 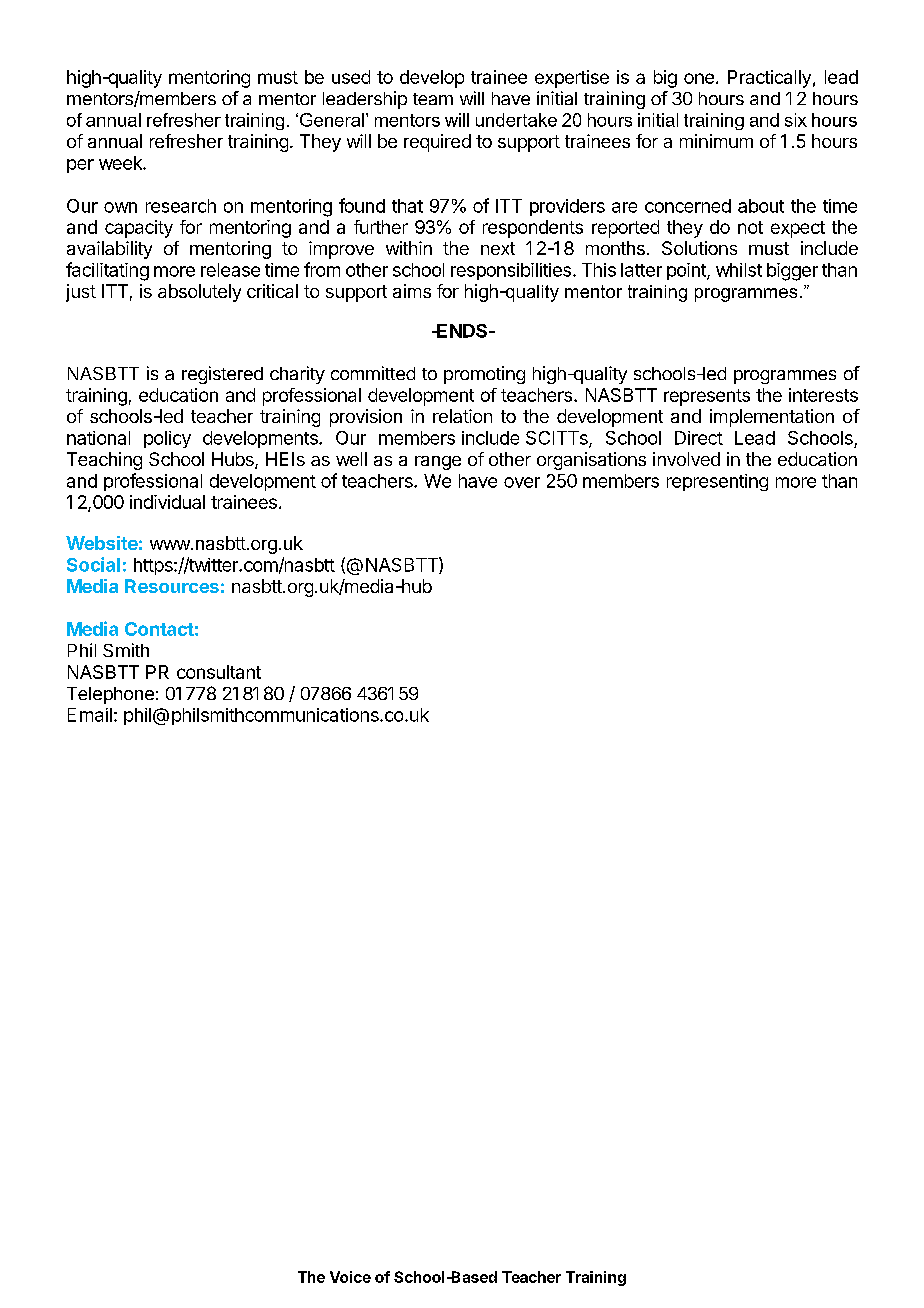 What do you see at coordinates (686, 459) in the screenshot?
I see `involved` at bounding box center [686, 459].
